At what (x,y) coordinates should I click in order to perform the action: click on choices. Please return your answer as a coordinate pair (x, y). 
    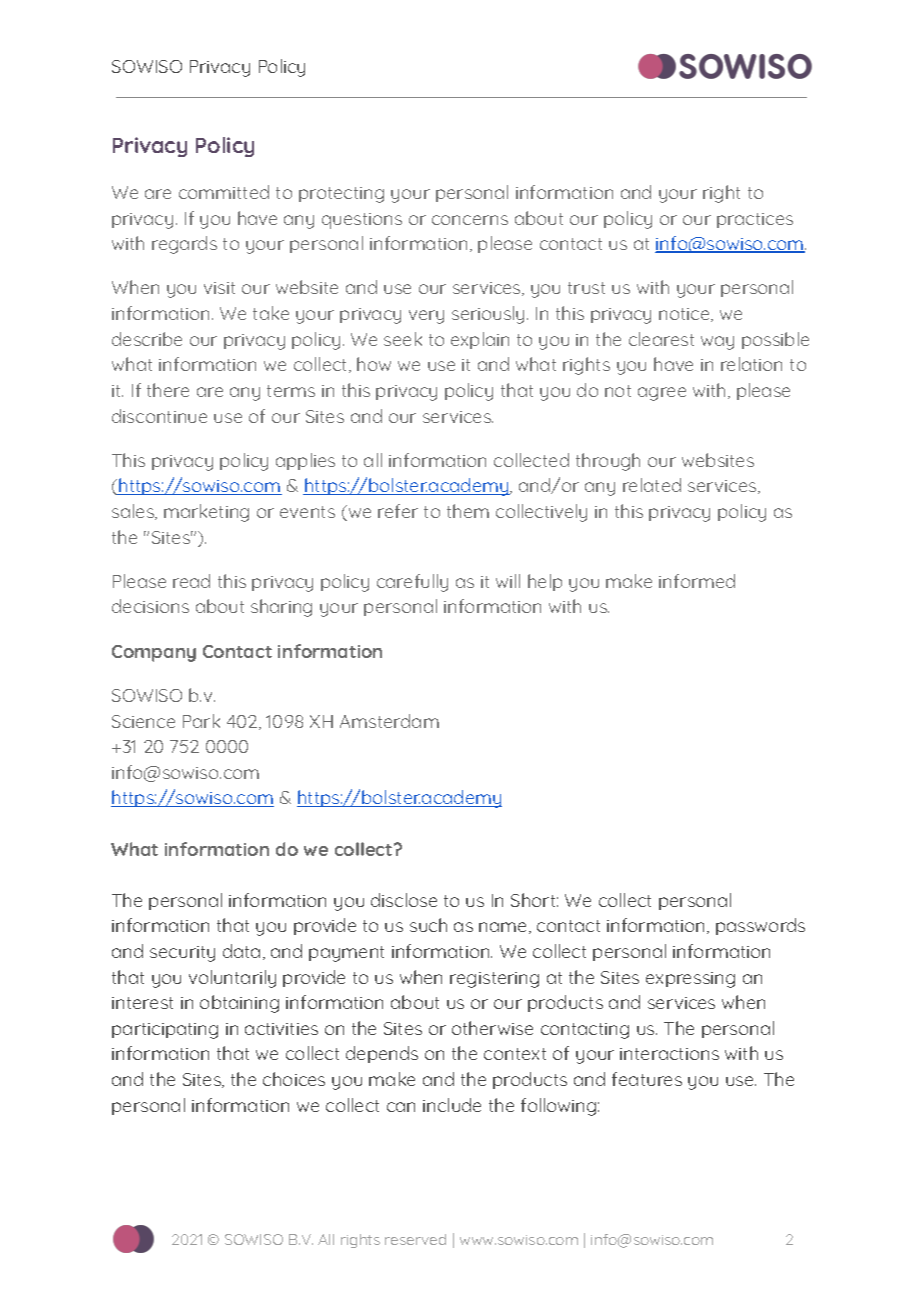
    Looking at the image, I should click on (294, 1079).
